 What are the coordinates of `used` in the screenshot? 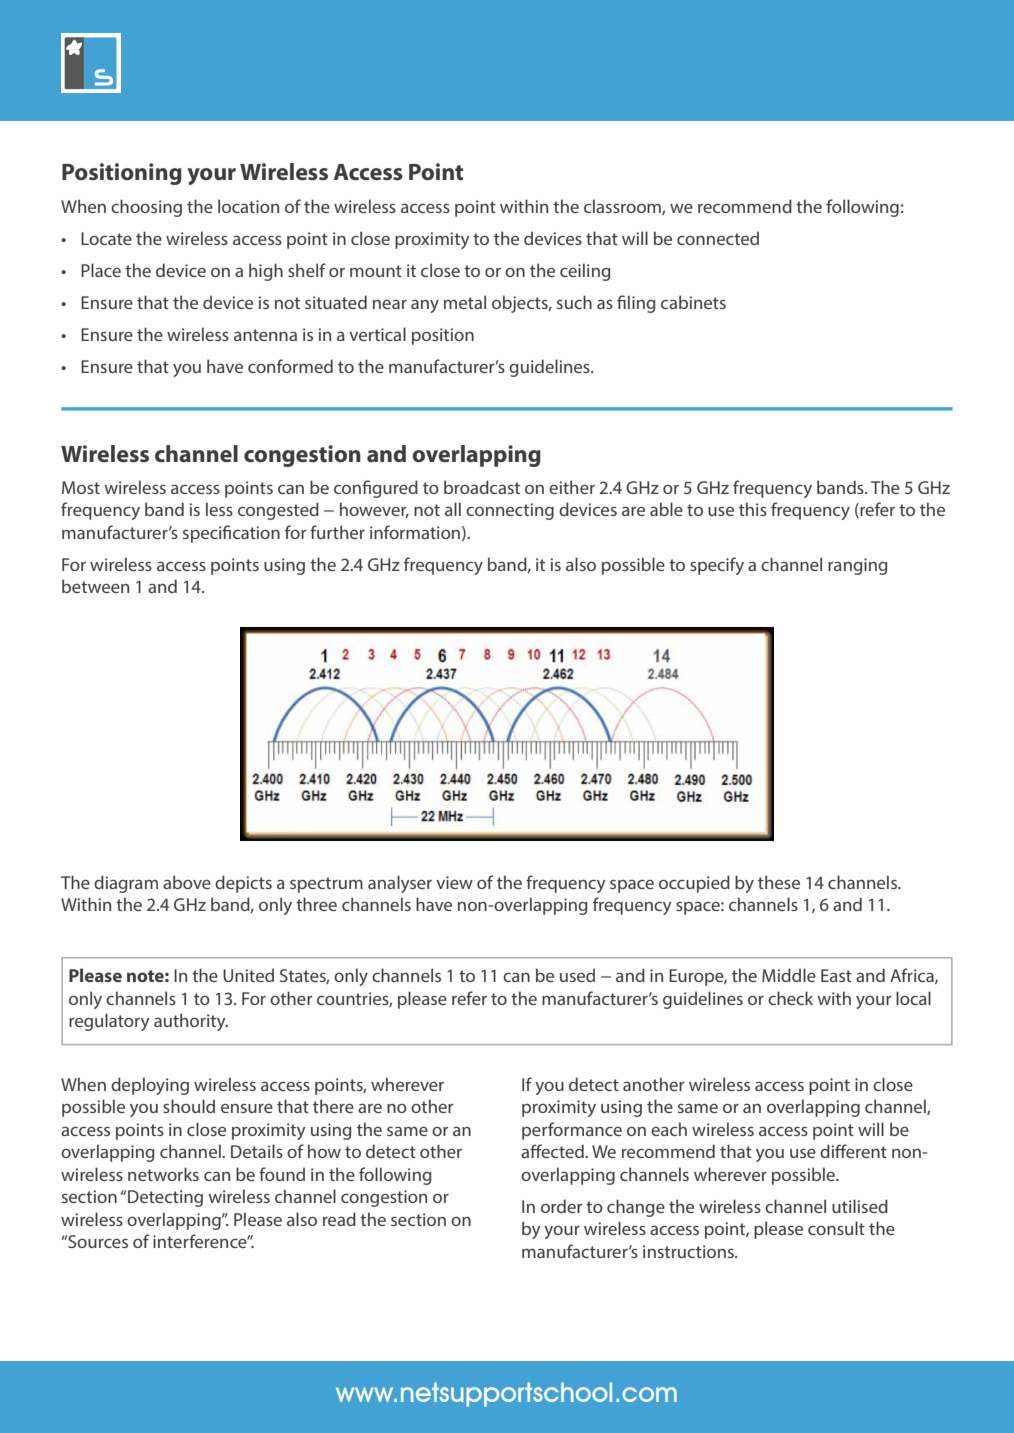 It's located at (577, 975).
